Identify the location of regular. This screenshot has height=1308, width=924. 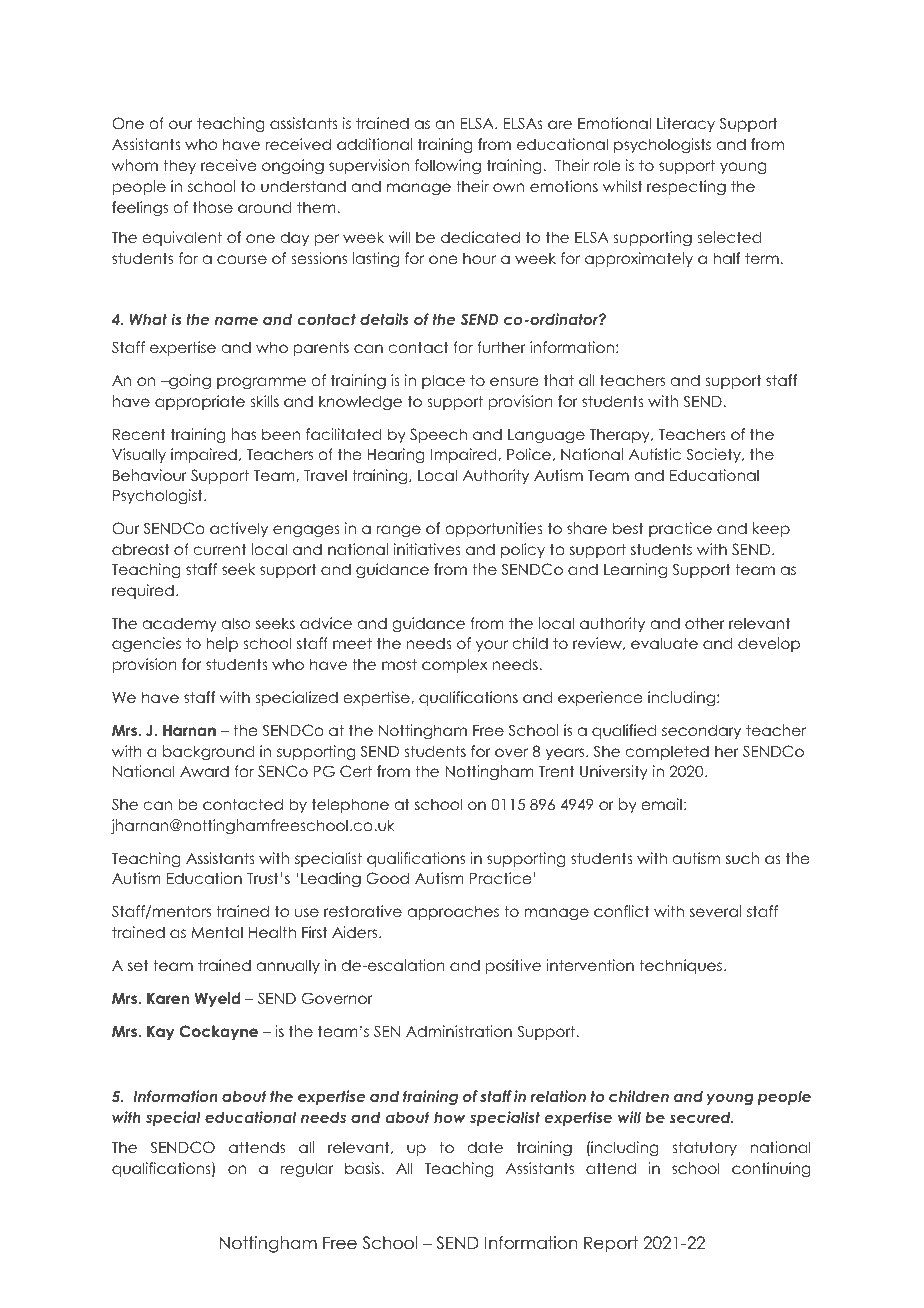
(306, 1169).
